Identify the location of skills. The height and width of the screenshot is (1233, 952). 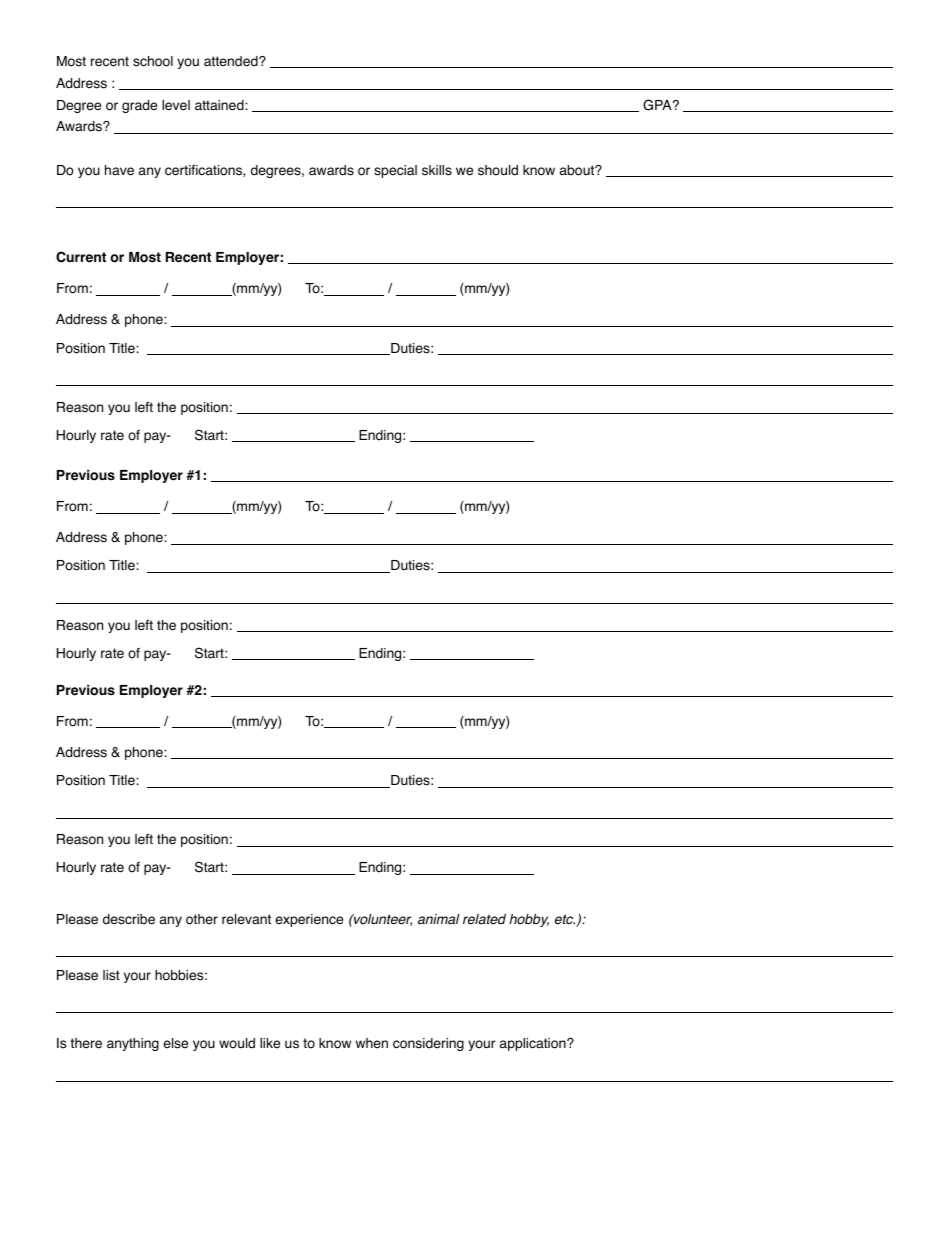
(437, 170).
